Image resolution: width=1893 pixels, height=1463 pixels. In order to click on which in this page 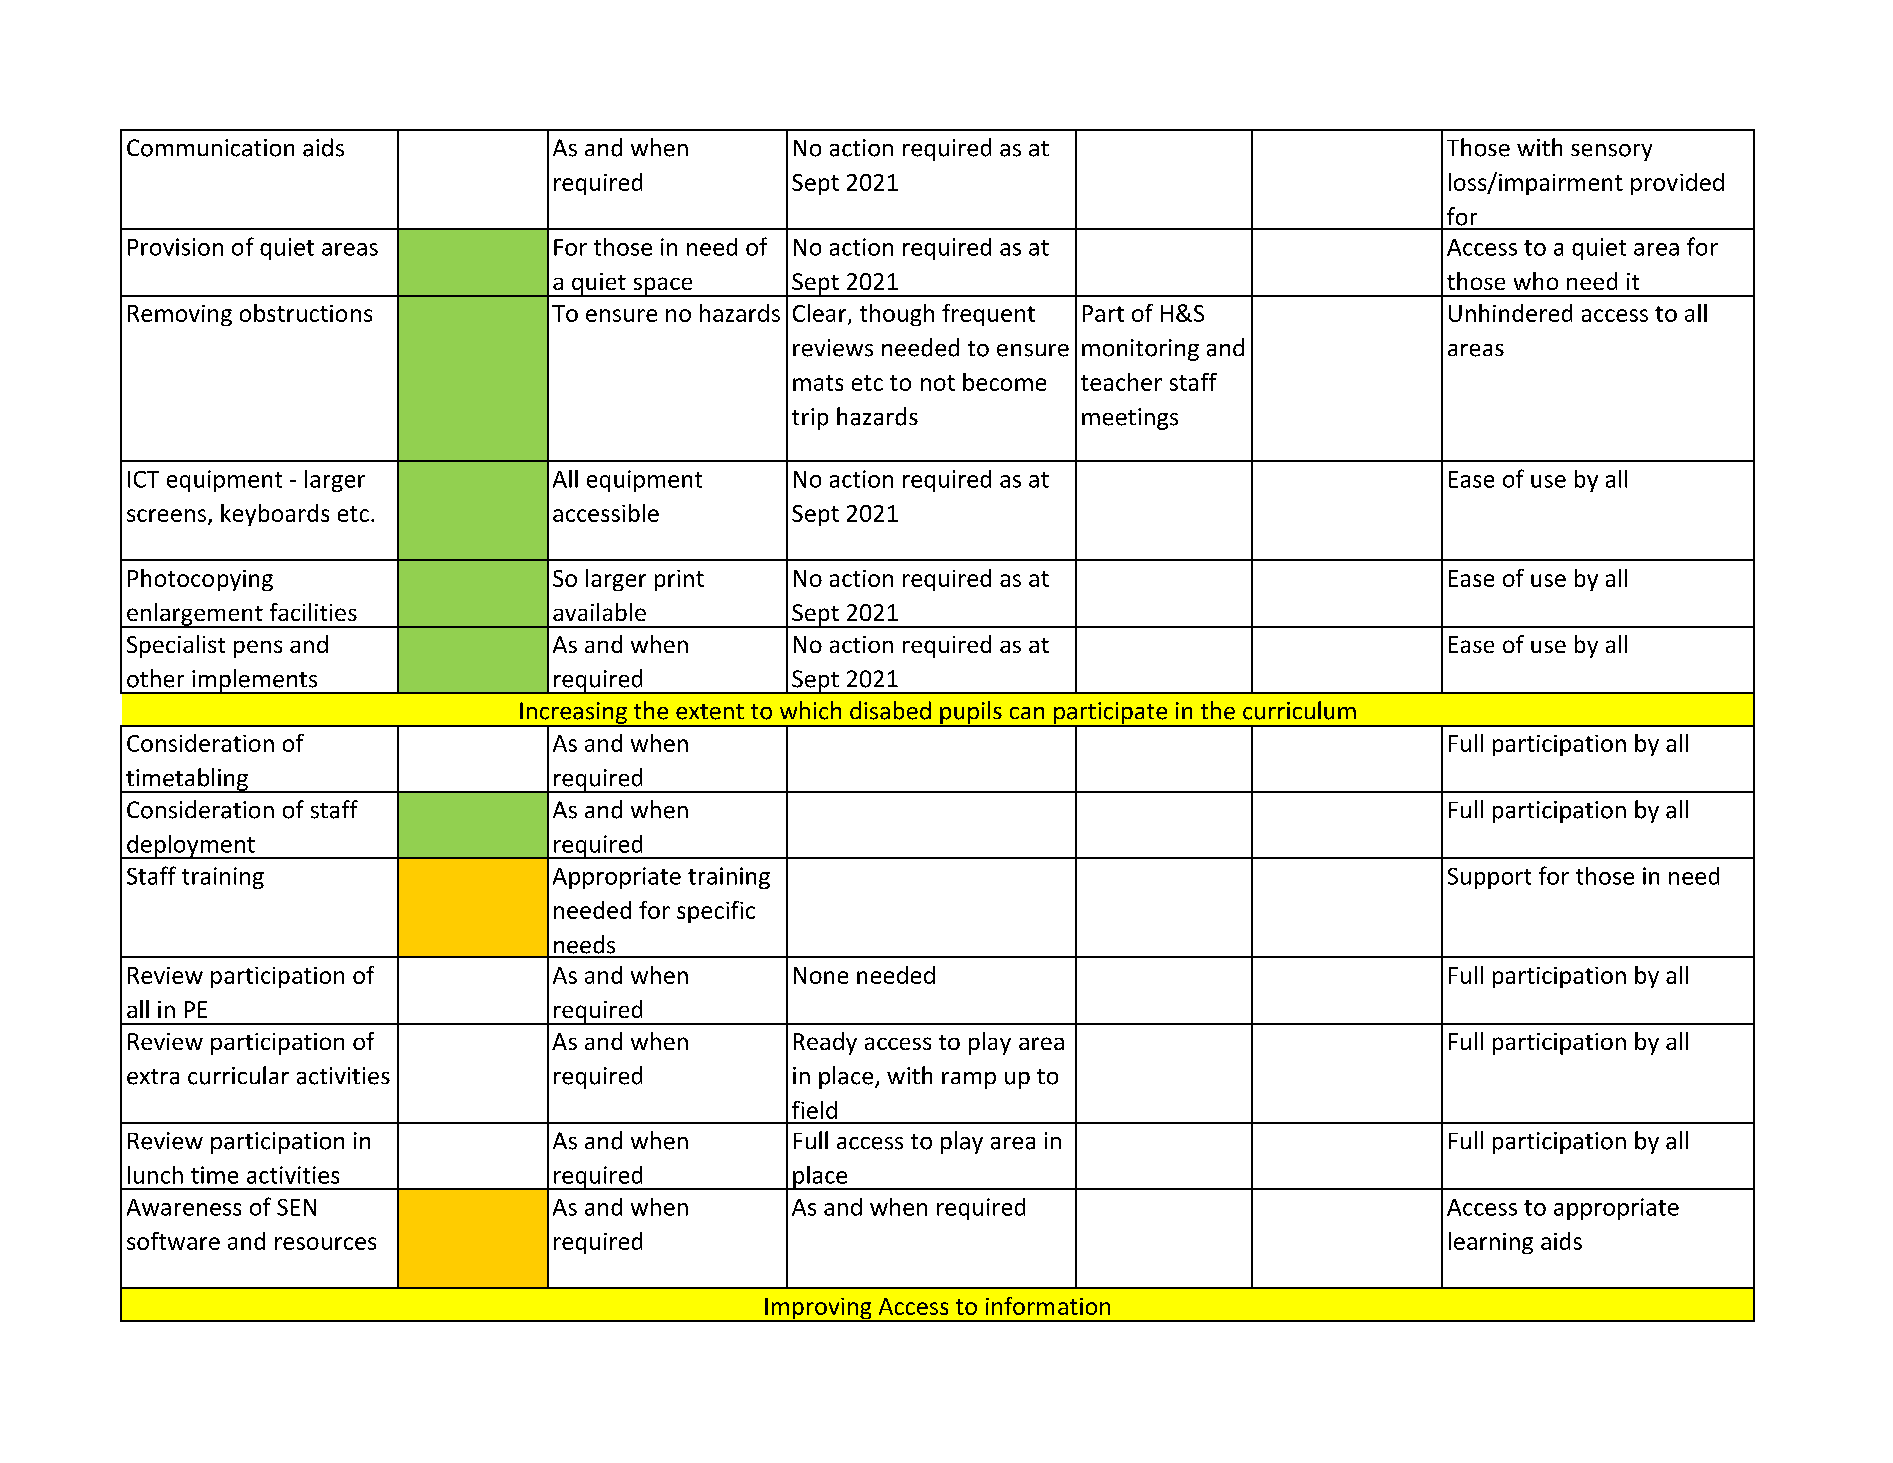, I will do `click(810, 710)`.
